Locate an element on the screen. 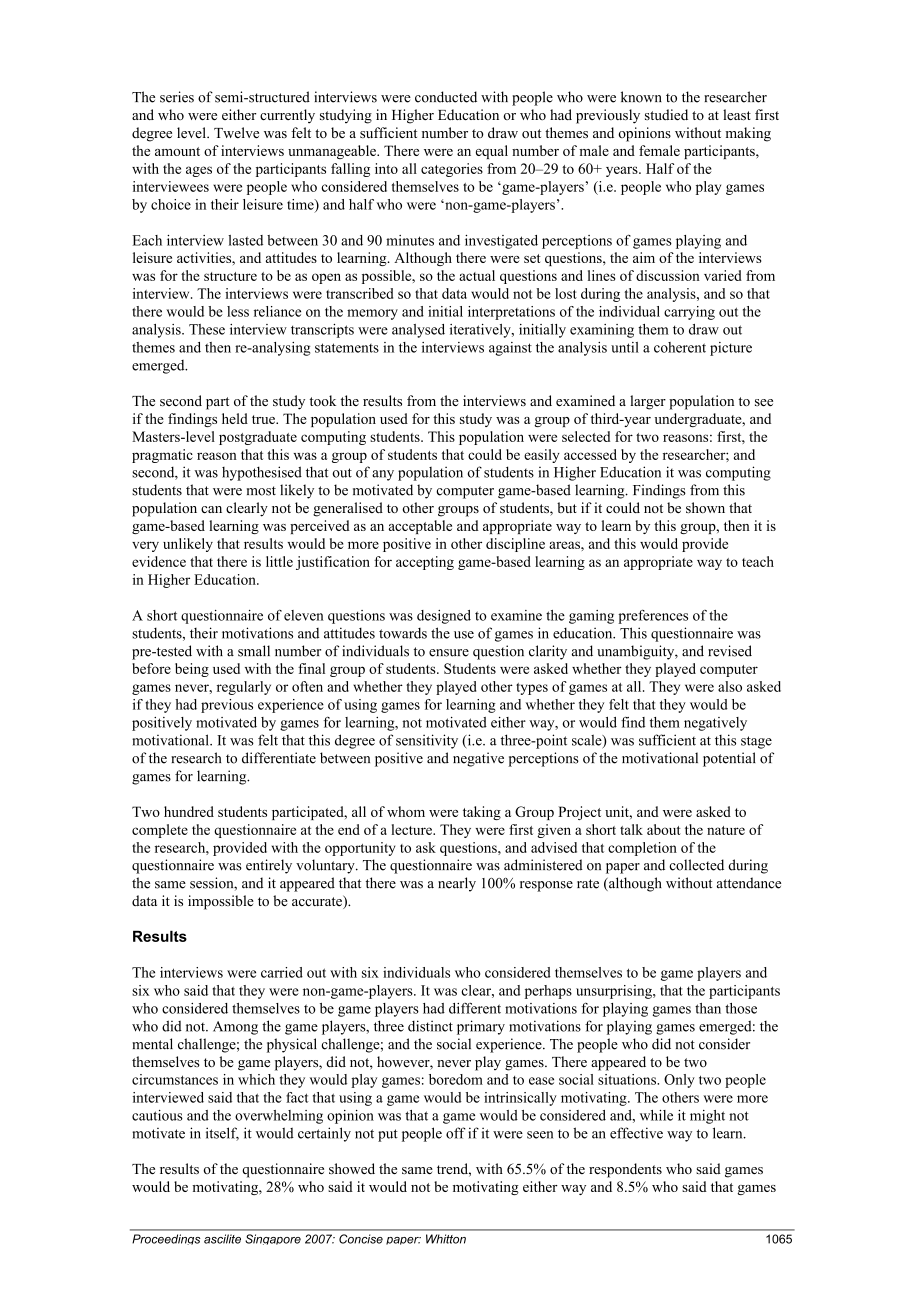 The height and width of the screenshot is (1308, 924). collected is located at coordinates (696, 865).
